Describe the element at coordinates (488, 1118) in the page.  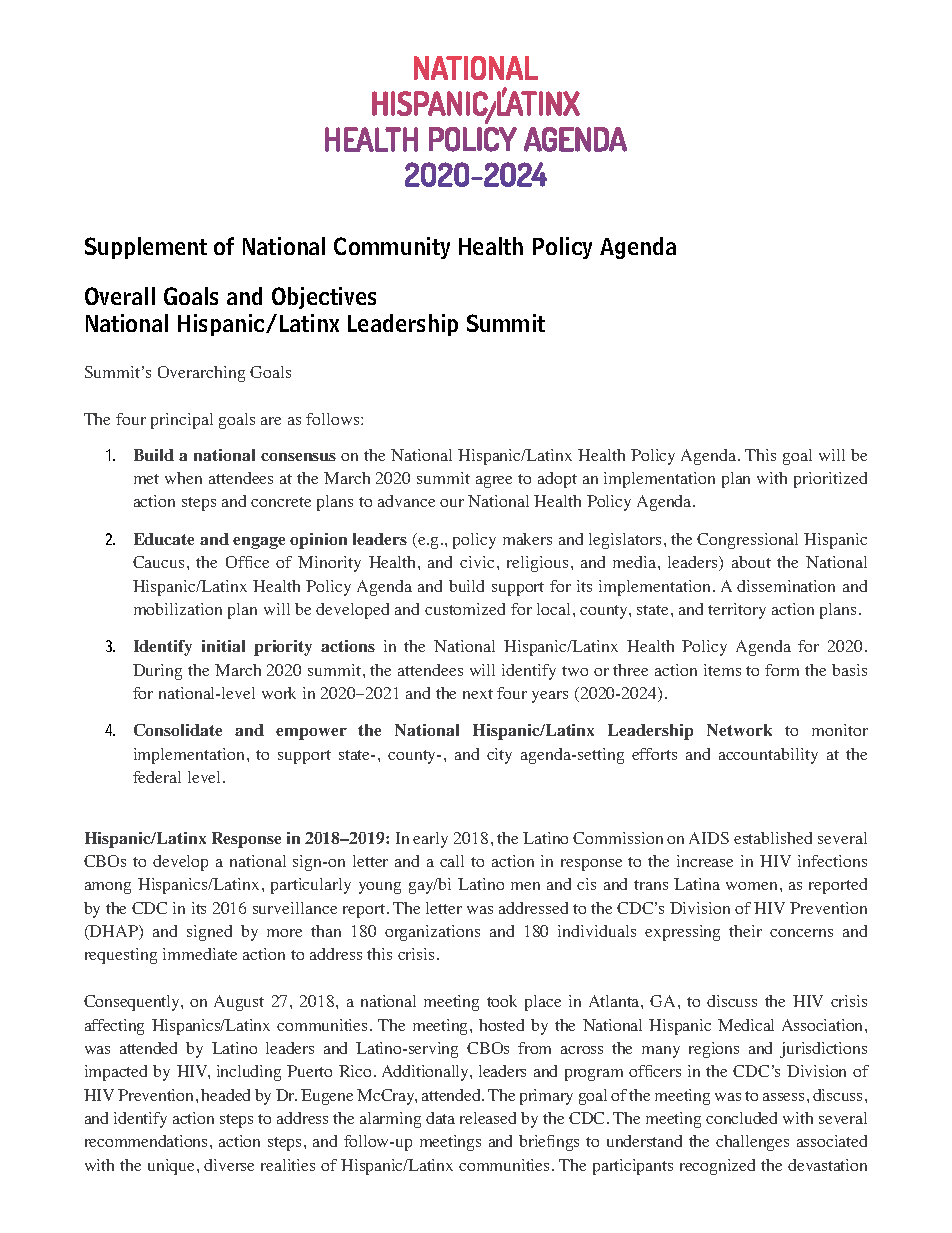
I see `released` at that location.
